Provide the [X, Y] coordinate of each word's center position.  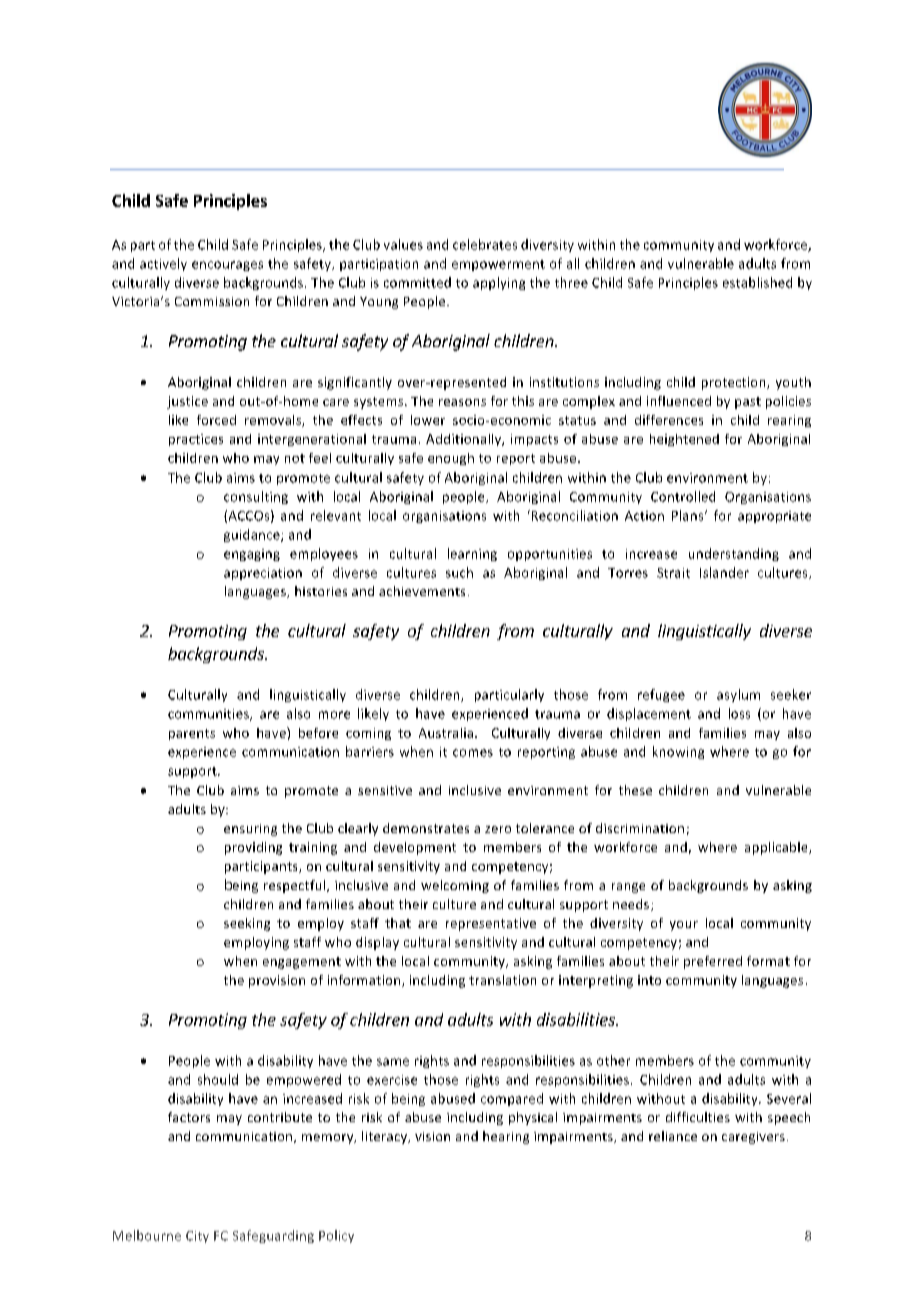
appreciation [263, 574]
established [757, 282]
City [197, 1237]
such [459, 572]
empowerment [498, 265]
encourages [227, 266]
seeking [247, 924]
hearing [506, 1137]
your [684, 926]
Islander [724, 572]
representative [491, 924]
